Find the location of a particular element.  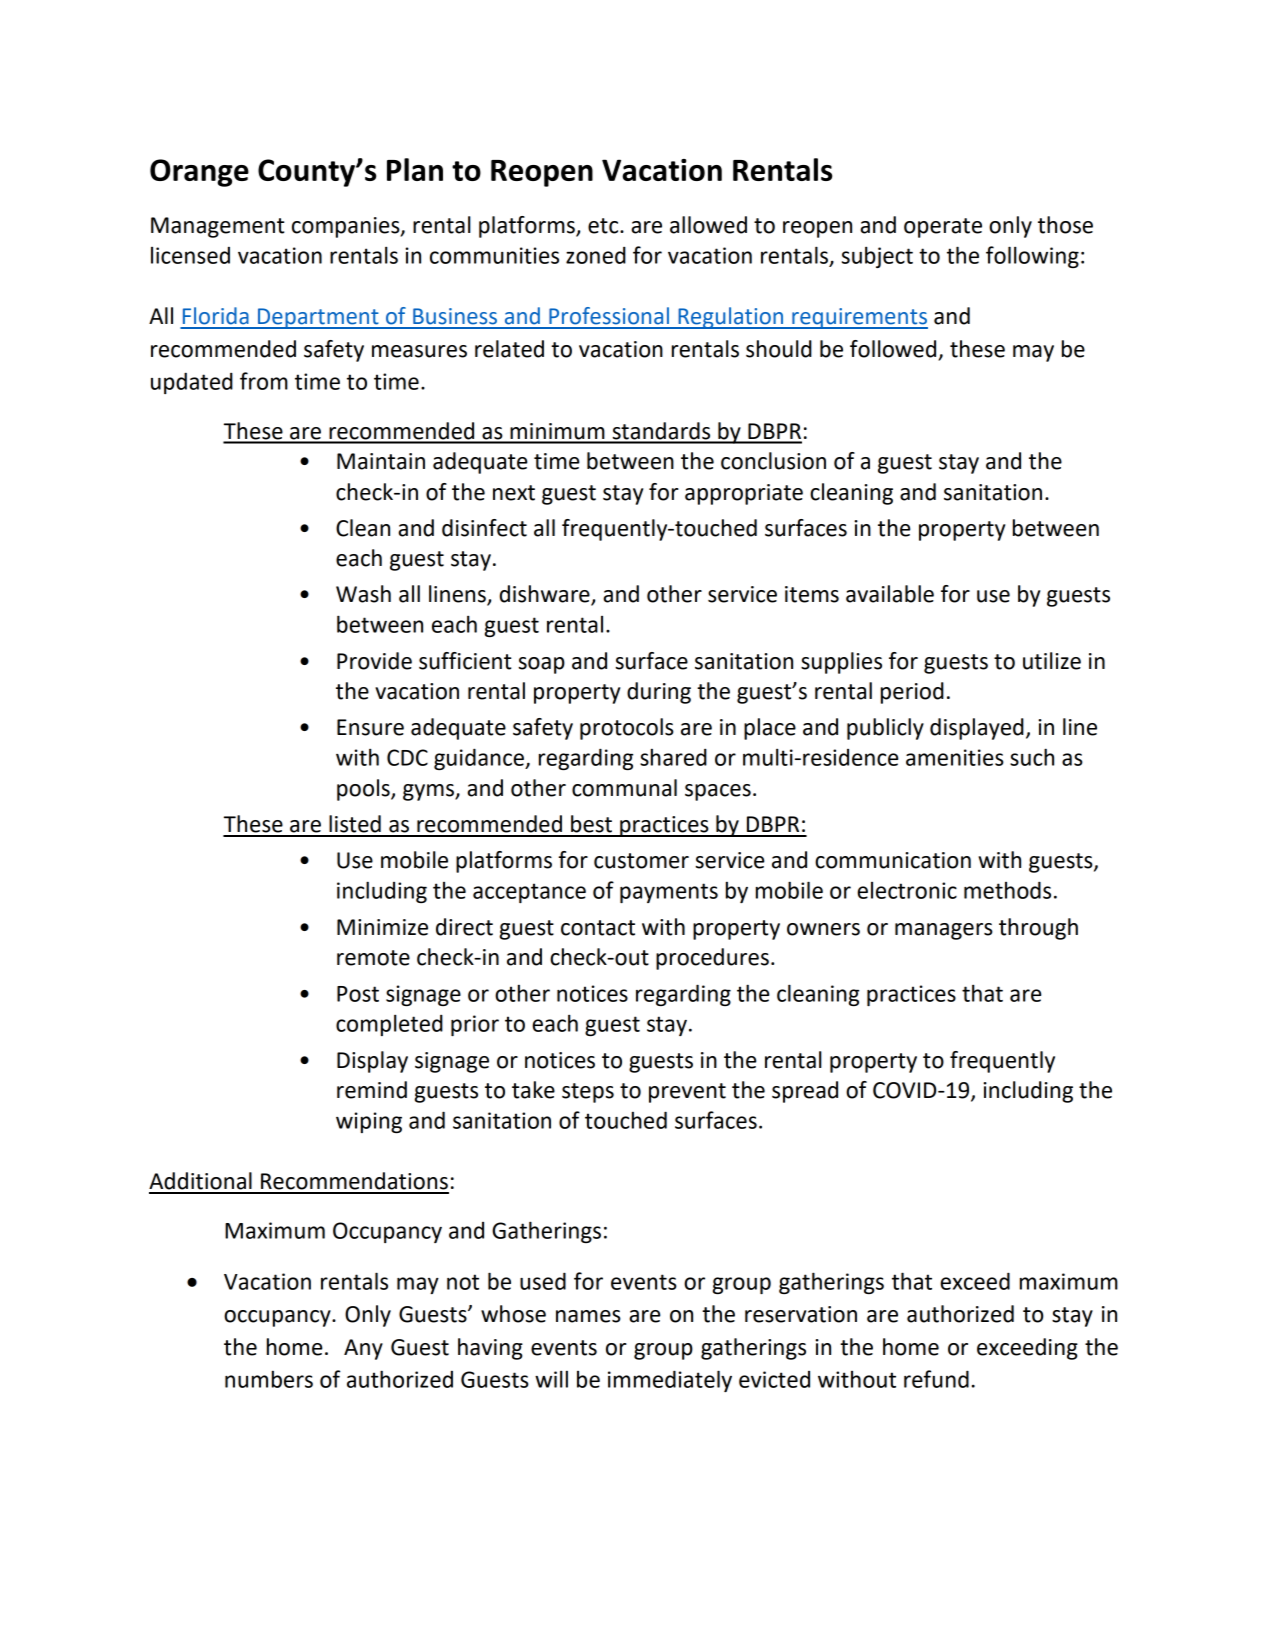

pools is located at coordinates (364, 790).
